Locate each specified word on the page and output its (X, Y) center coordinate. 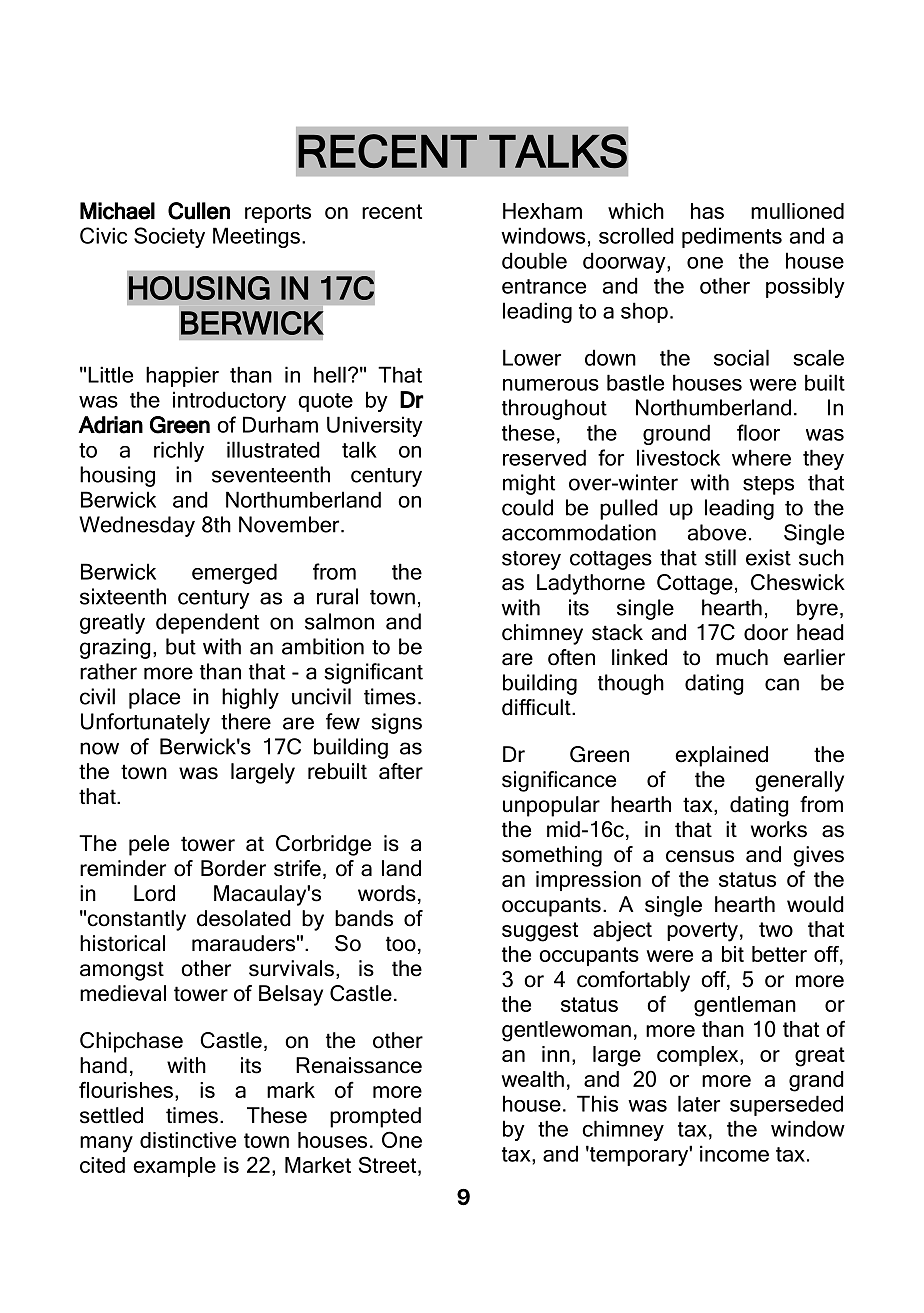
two (776, 929)
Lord (154, 893)
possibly (805, 287)
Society (169, 237)
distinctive (188, 1140)
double (534, 260)
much (742, 657)
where (761, 457)
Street (389, 1164)
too (401, 944)
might (529, 484)
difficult (537, 707)
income (734, 1153)
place (154, 698)
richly (179, 451)
